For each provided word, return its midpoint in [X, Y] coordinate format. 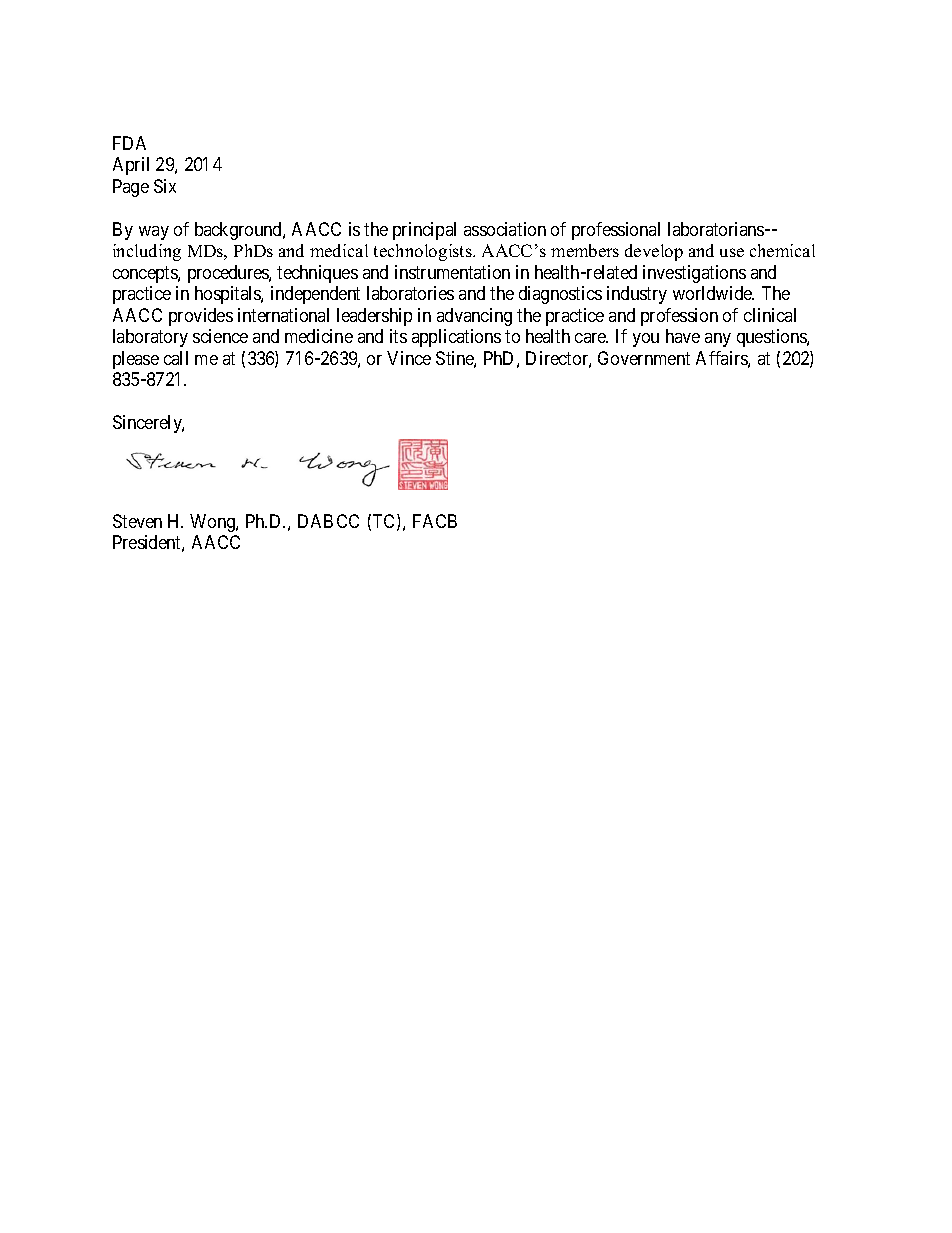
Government [644, 358]
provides [201, 317]
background [239, 231]
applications [456, 338]
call [176, 358]
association [505, 229]
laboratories [410, 293]
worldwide [713, 293]
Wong [213, 523]
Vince [409, 358]
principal [424, 231]
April [131, 166]
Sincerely [148, 424]
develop [654, 252]
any [718, 340]
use [732, 252]
